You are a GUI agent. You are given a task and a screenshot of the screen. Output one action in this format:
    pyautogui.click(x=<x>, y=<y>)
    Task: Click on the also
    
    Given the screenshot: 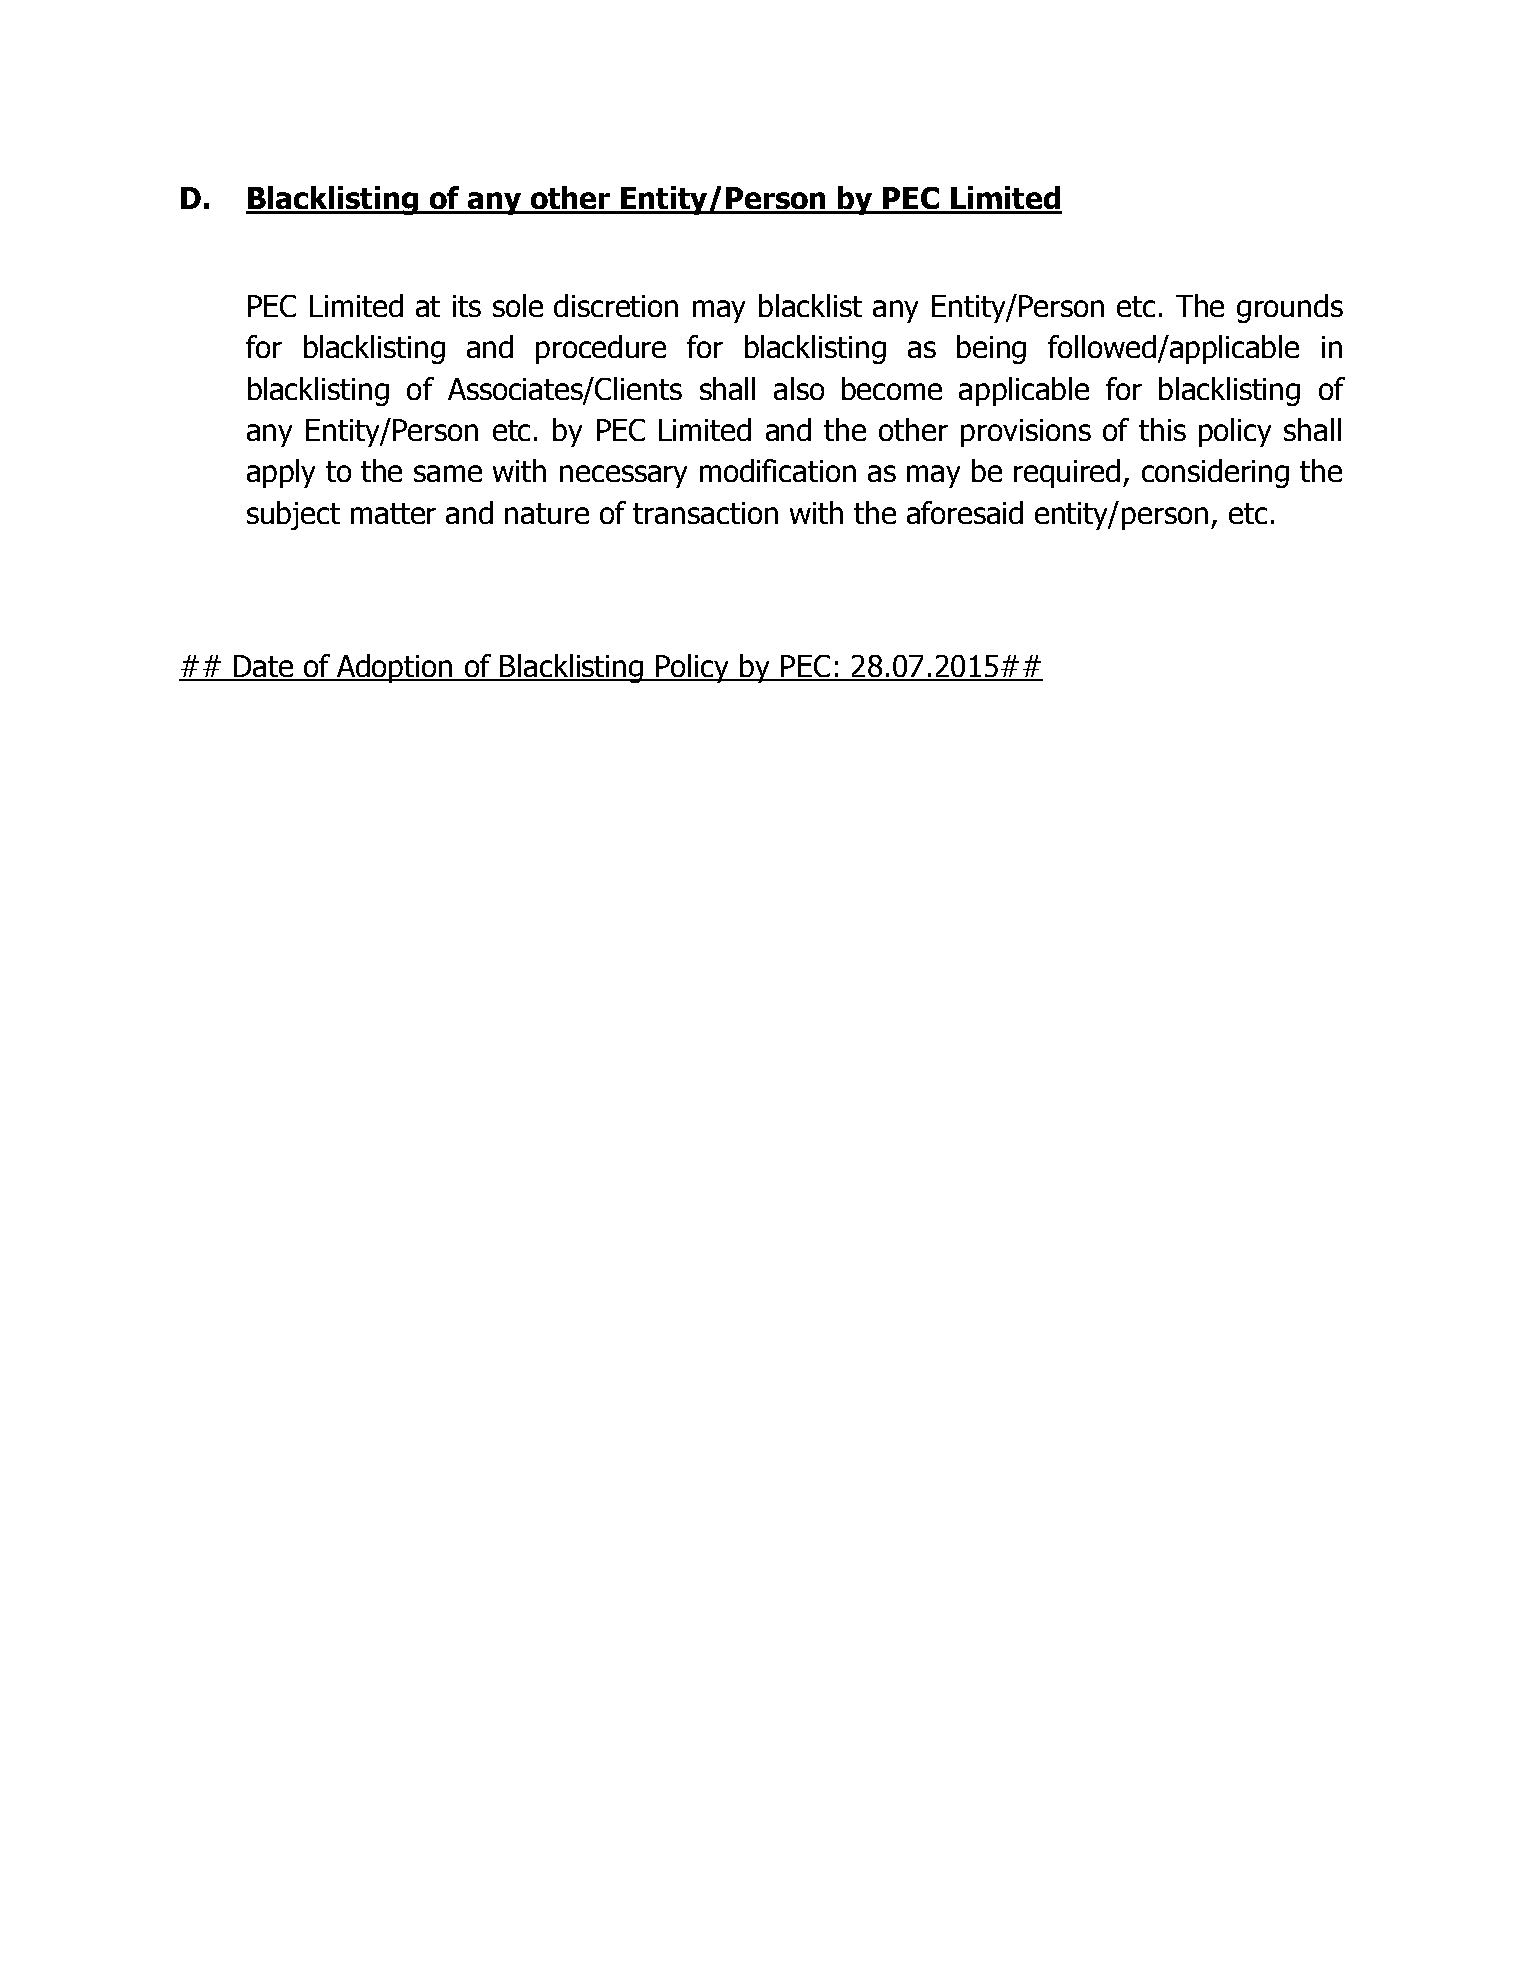 What is the action you would take?
    pyautogui.click(x=799, y=388)
